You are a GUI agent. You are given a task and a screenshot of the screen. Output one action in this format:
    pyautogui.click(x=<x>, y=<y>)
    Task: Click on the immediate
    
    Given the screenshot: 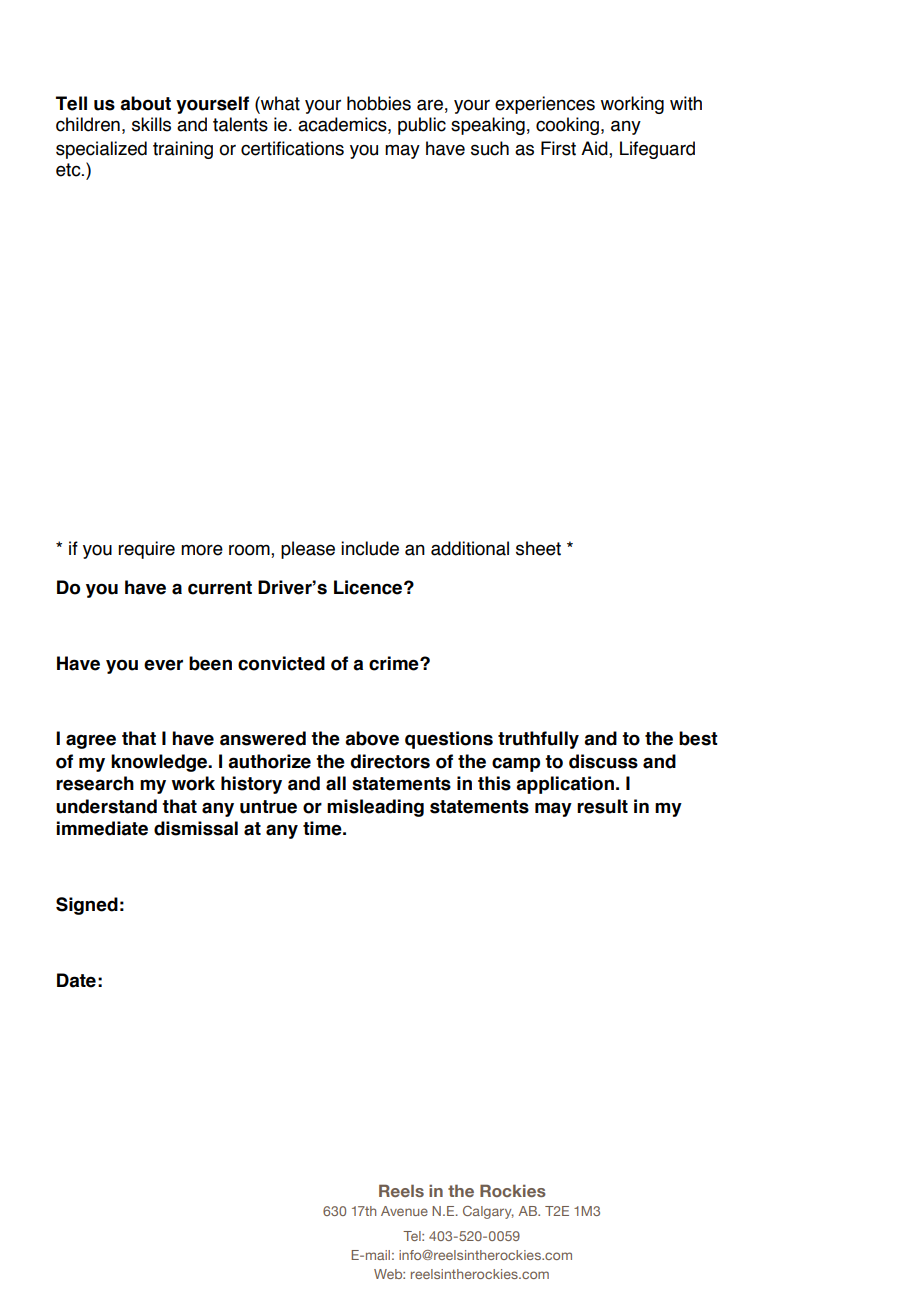 What is the action you would take?
    pyautogui.click(x=102, y=828)
